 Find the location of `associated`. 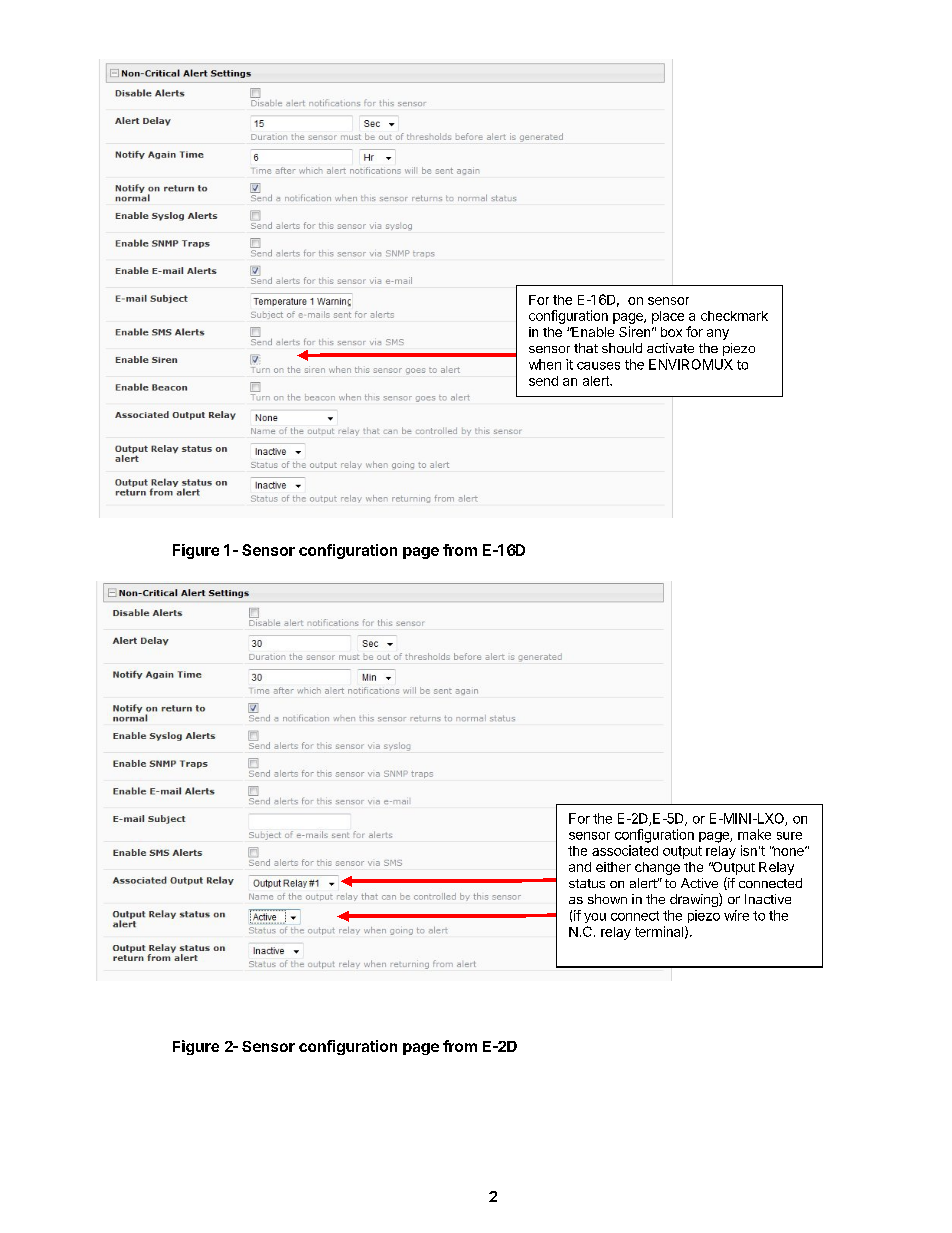

associated is located at coordinates (625, 850).
